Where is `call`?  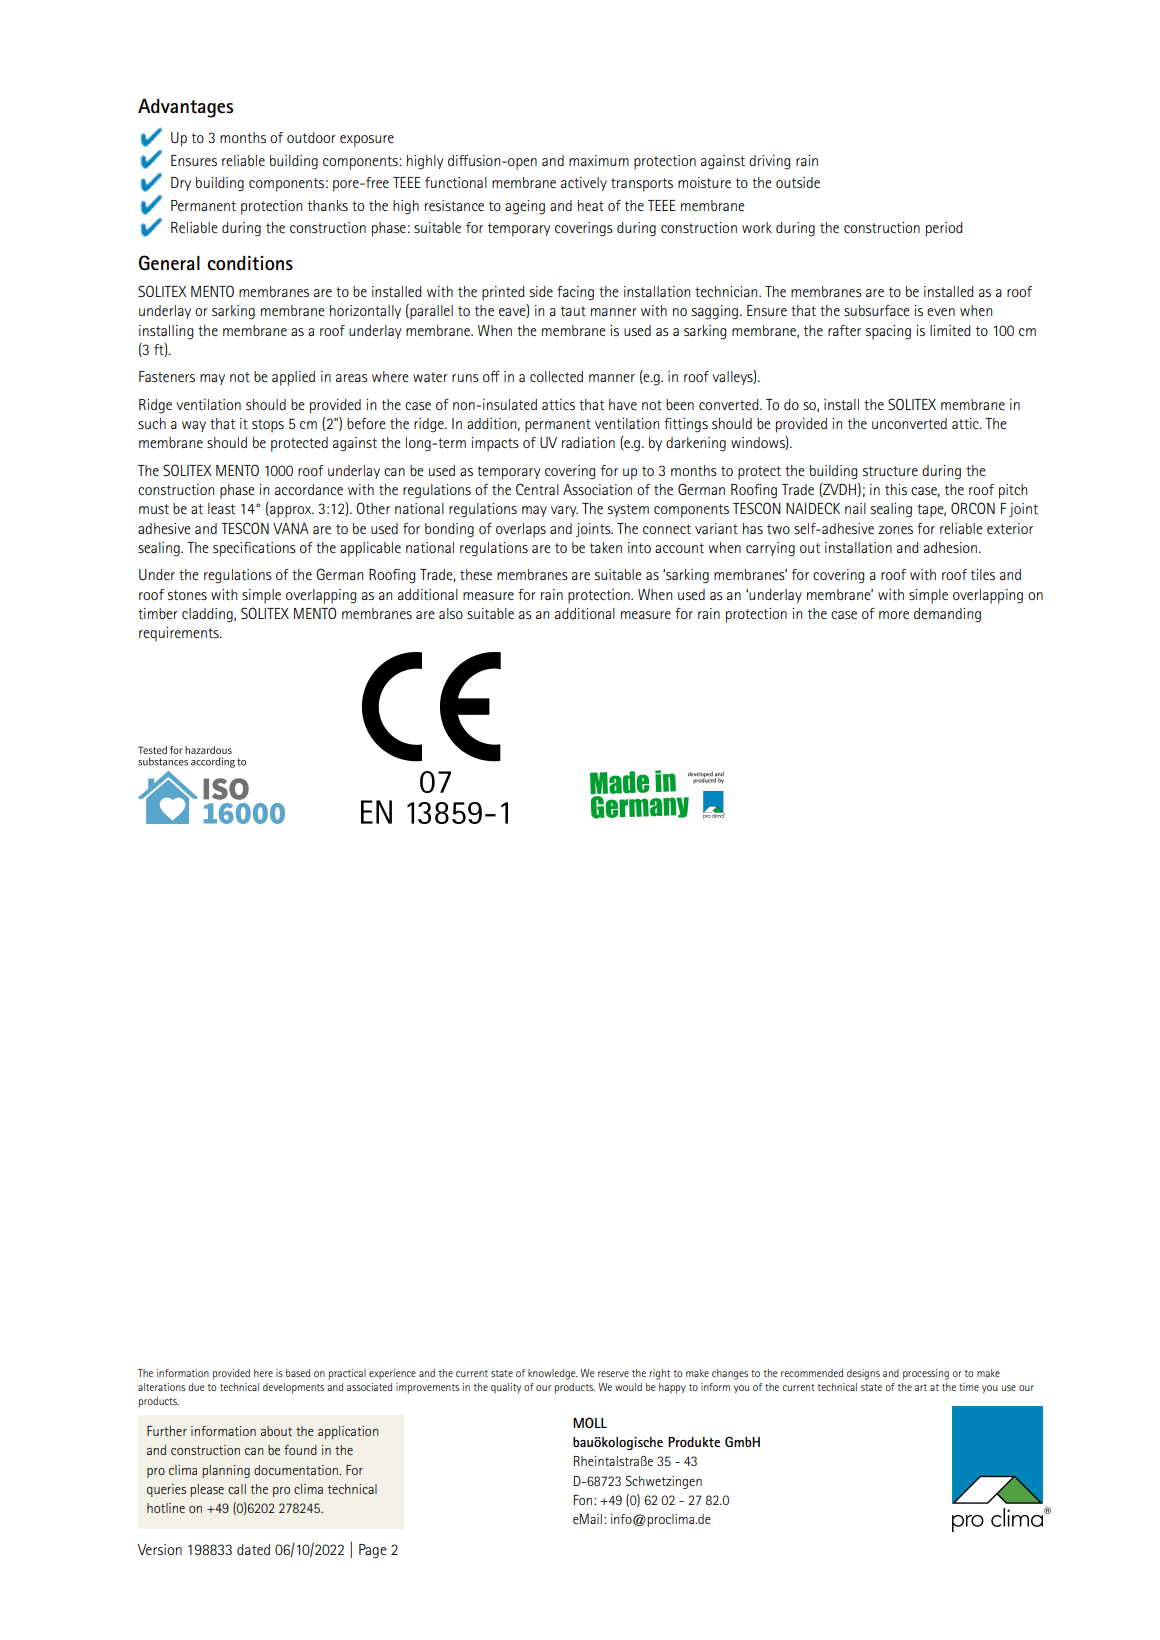 call is located at coordinates (237, 1489).
